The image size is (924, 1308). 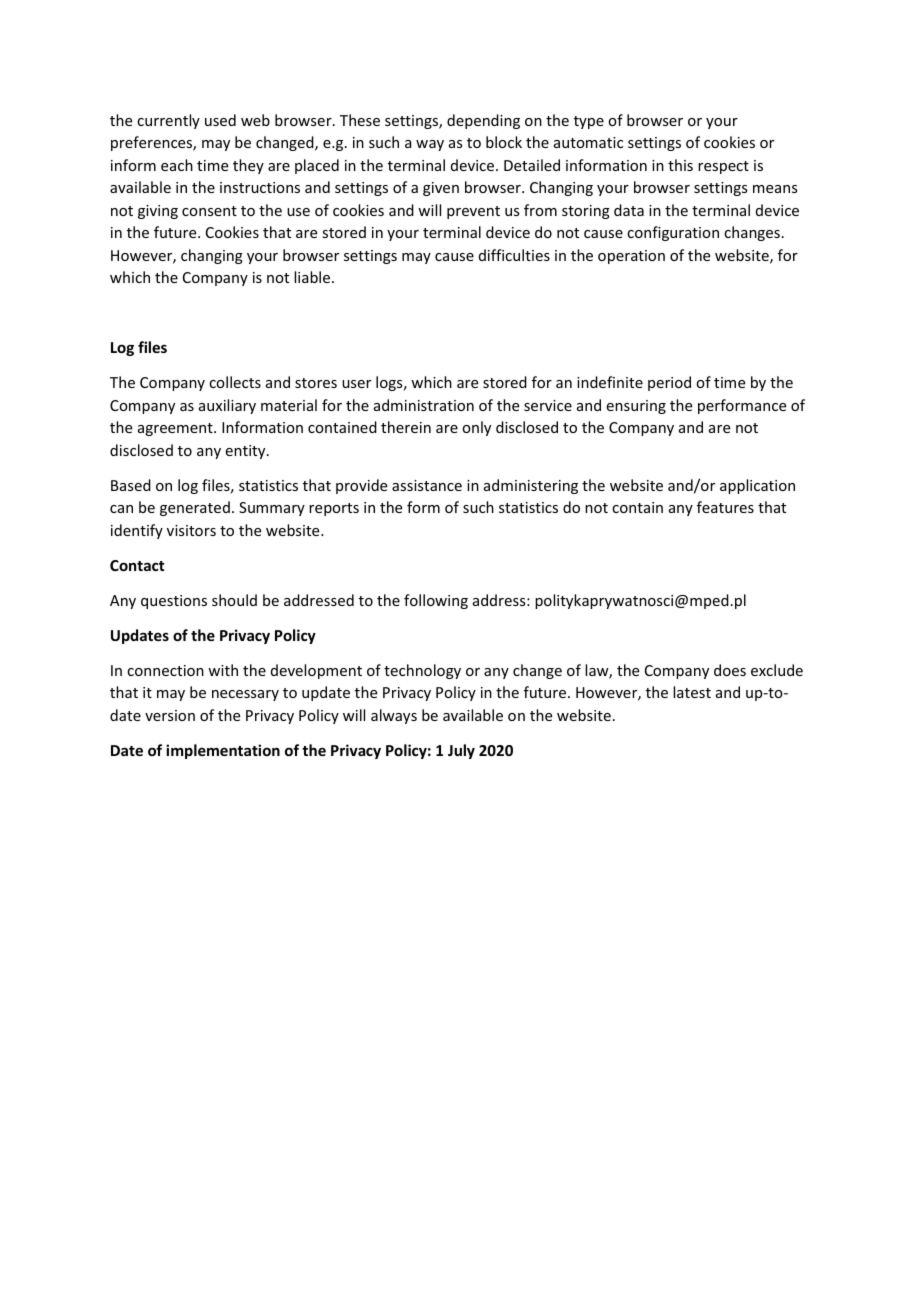 I want to click on agreement, so click(x=176, y=429).
